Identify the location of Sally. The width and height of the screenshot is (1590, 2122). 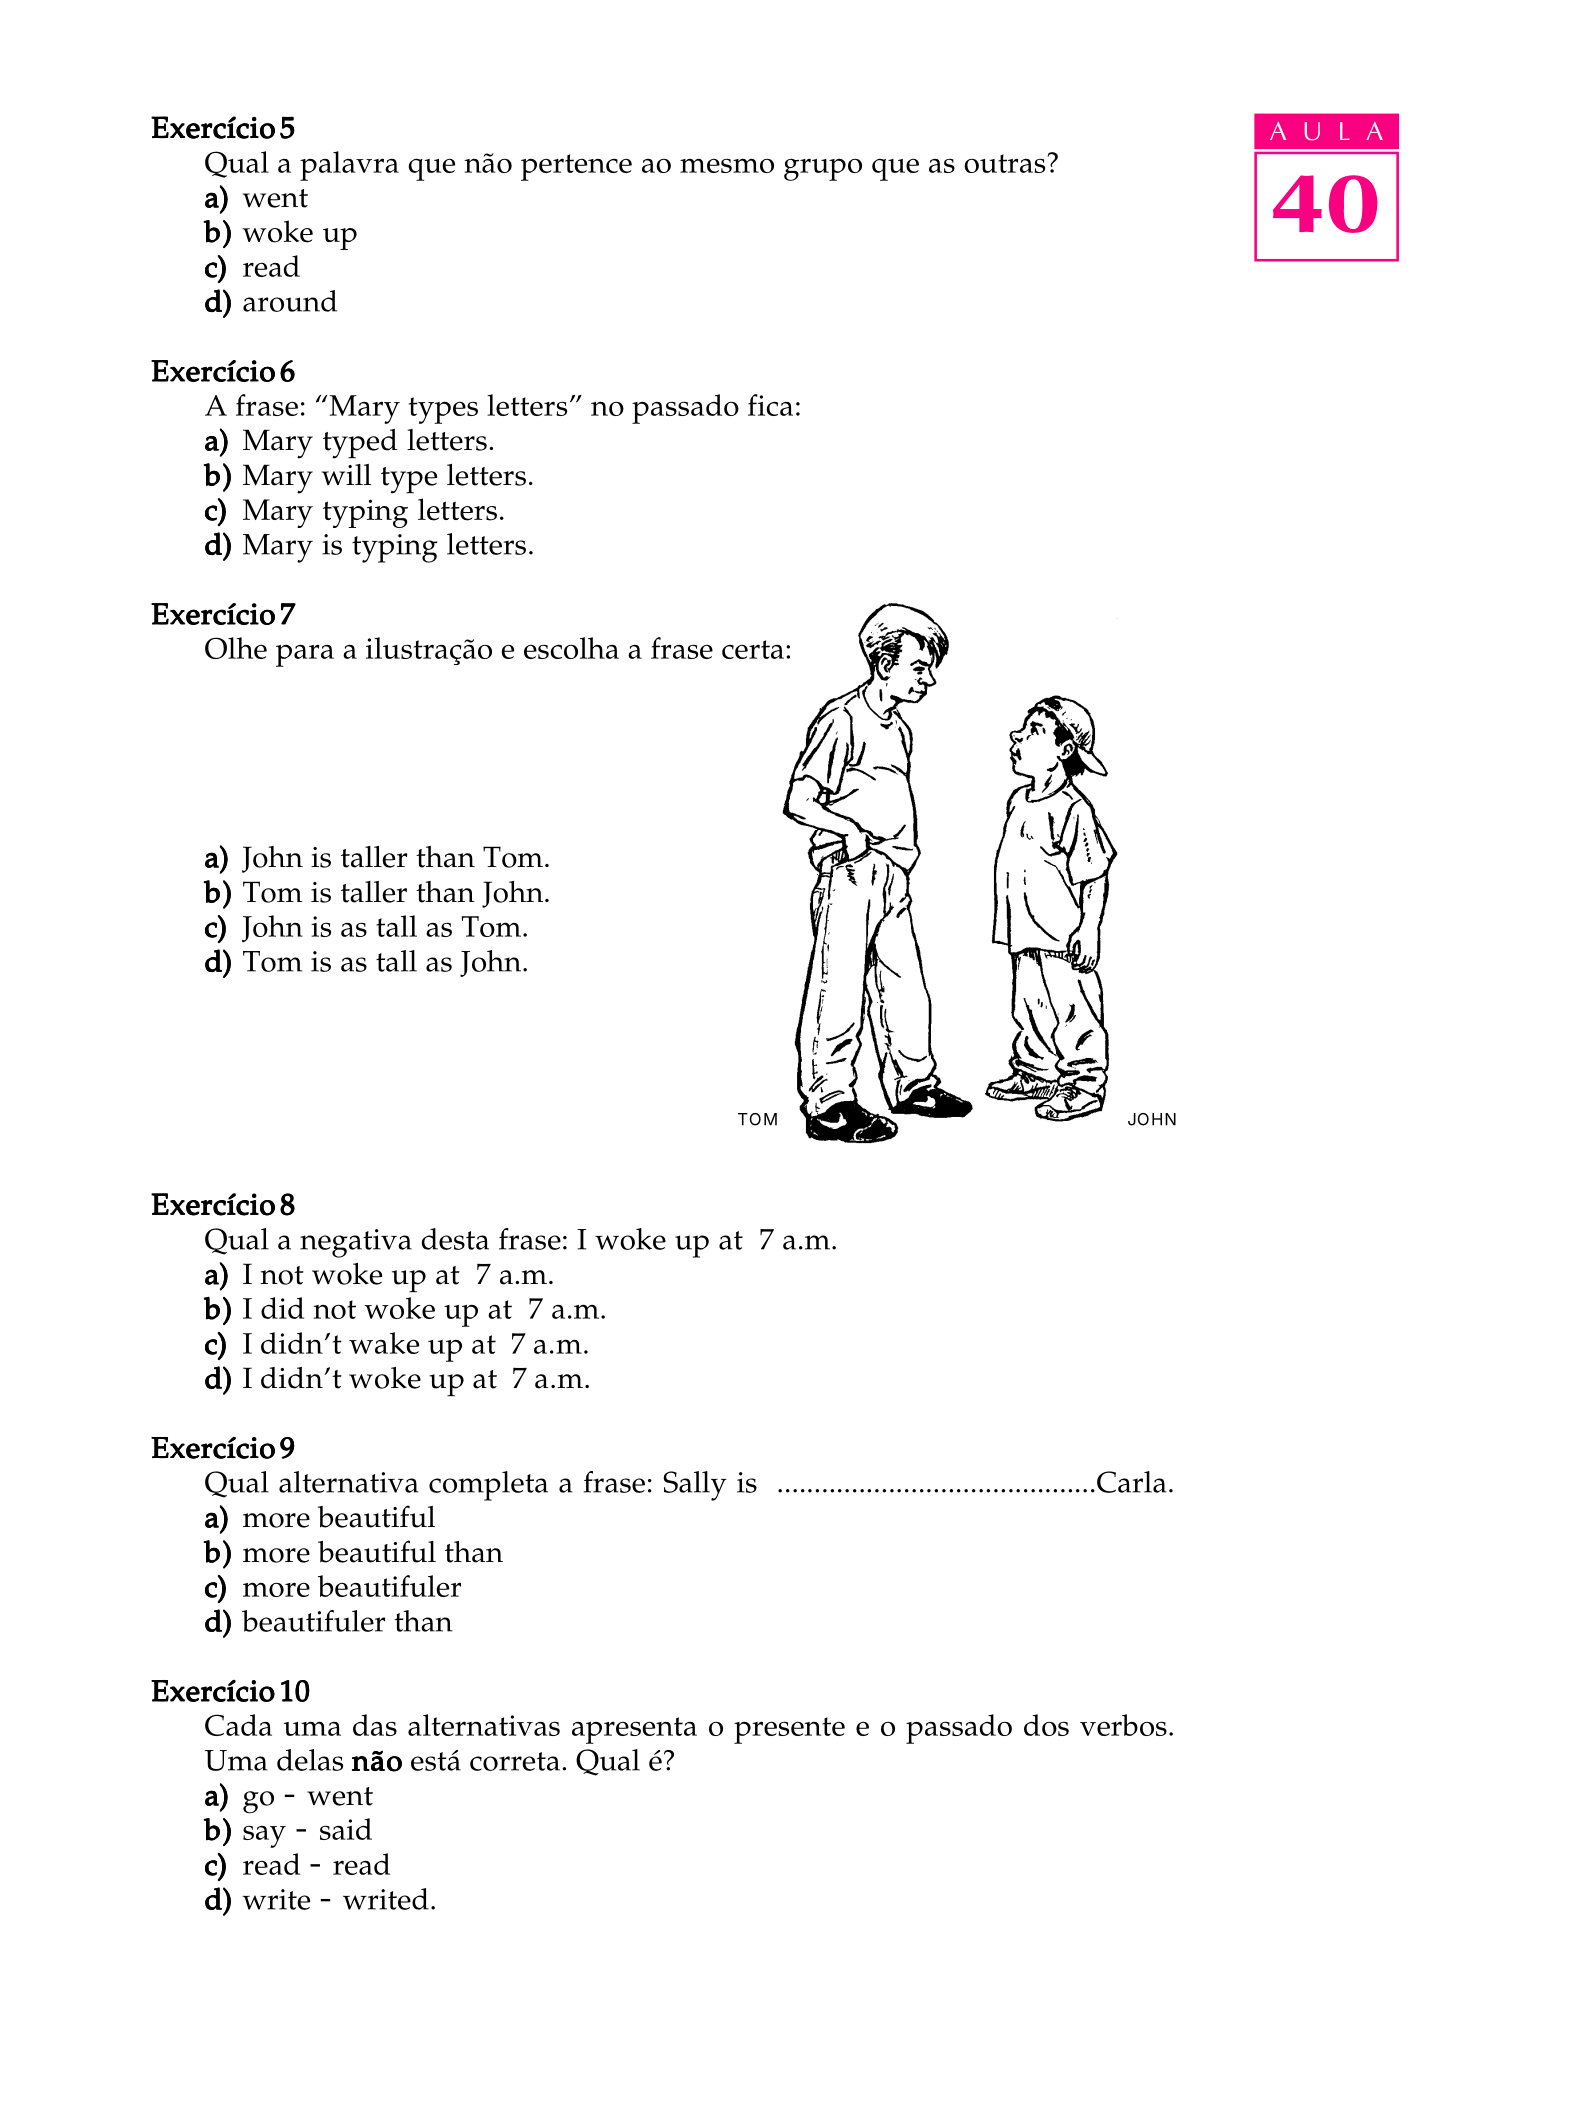
(695, 1486).
